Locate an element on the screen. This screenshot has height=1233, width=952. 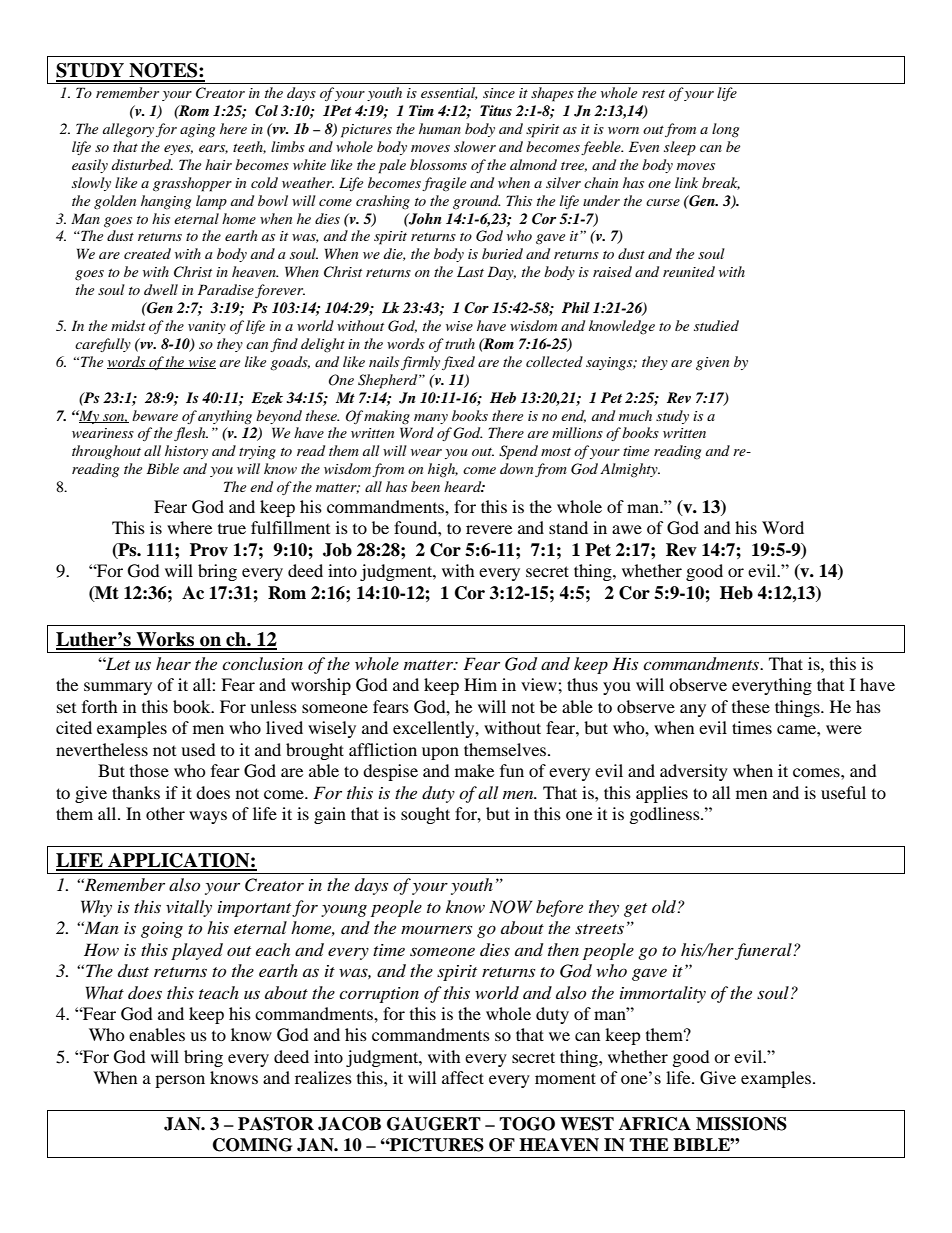
allegory is located at coordinates (128, 130).
